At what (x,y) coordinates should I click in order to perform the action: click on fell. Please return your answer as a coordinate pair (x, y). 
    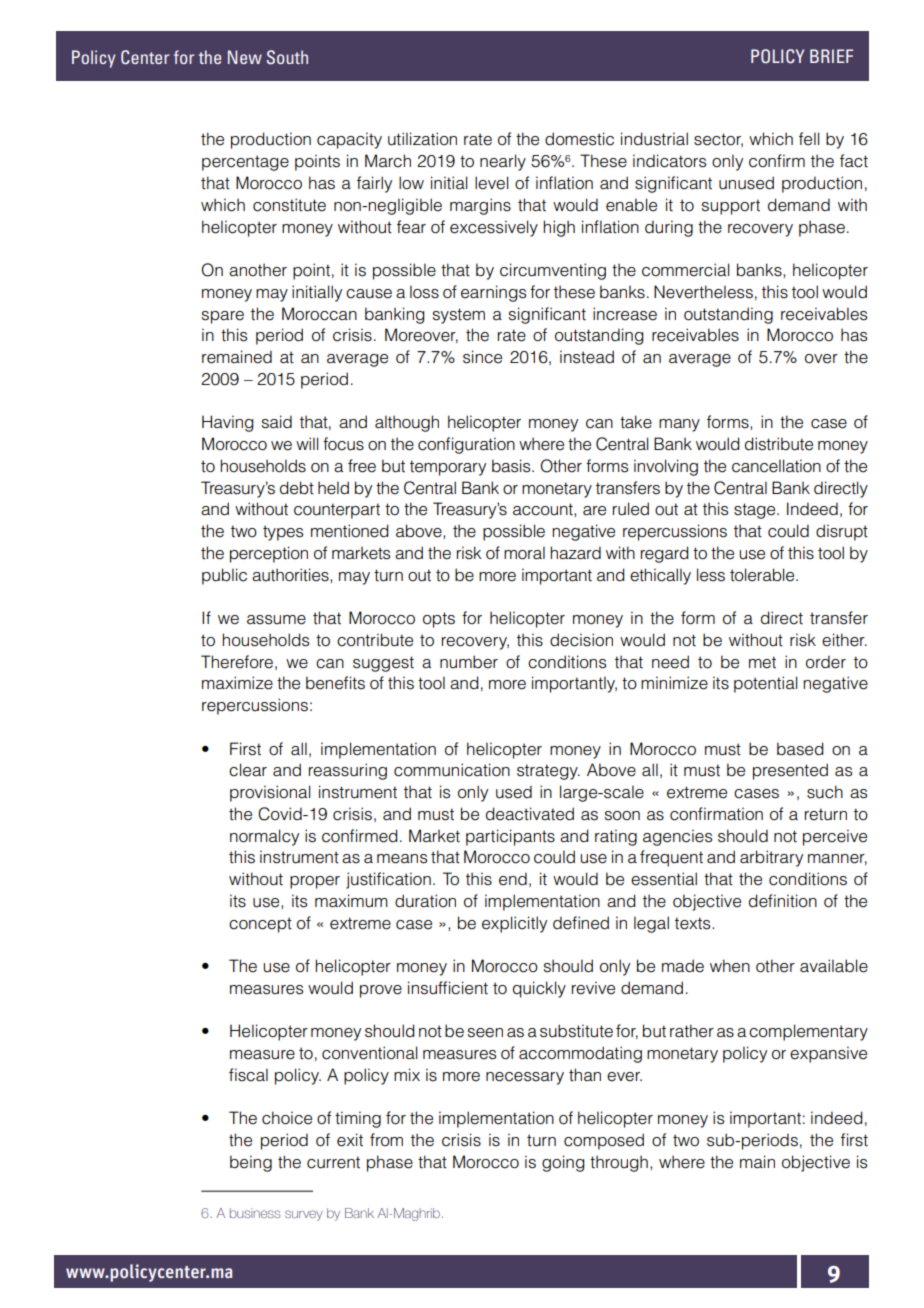
    Looking at the image, I should click on (809, 139).
